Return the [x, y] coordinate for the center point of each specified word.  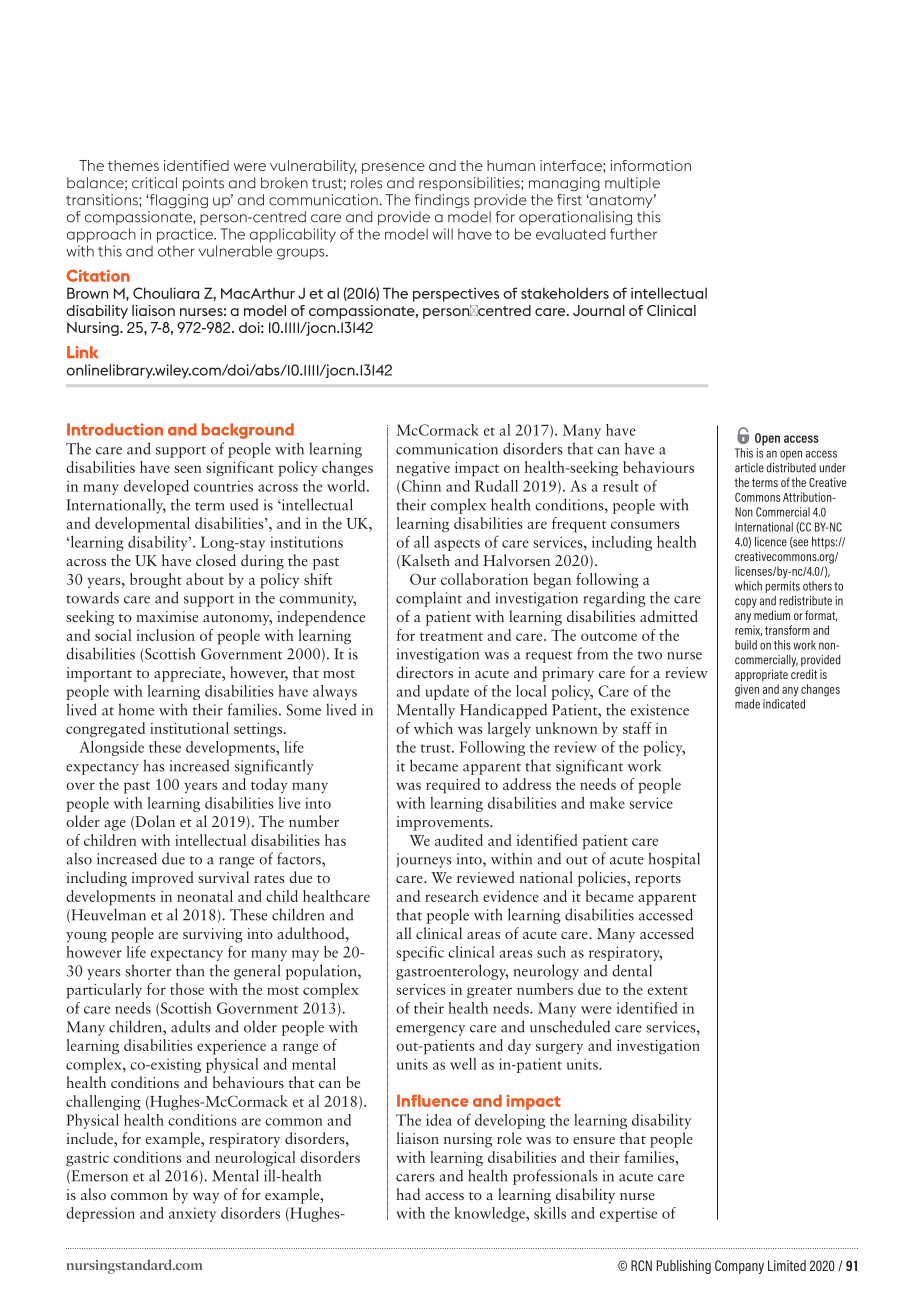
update [447, 692]
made [747, 704]
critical [154, 183]
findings [442, 201]
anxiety [192, 1214]
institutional [189, 728]
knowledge [490, 1214]
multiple [632, 184]
